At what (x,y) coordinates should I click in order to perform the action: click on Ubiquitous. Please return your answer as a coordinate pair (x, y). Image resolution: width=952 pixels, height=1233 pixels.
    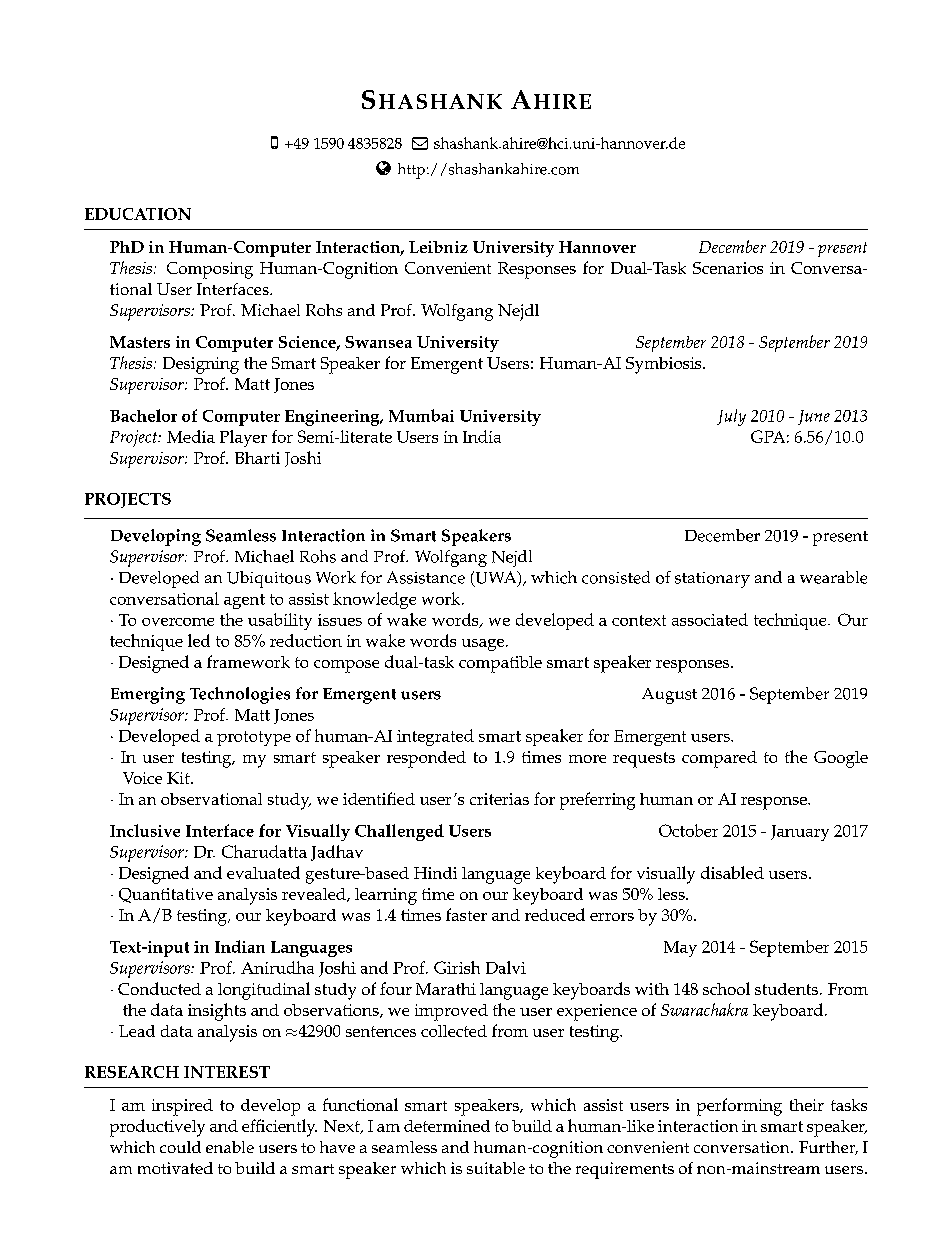
    Looking at the image, I should click on (269, 579).
